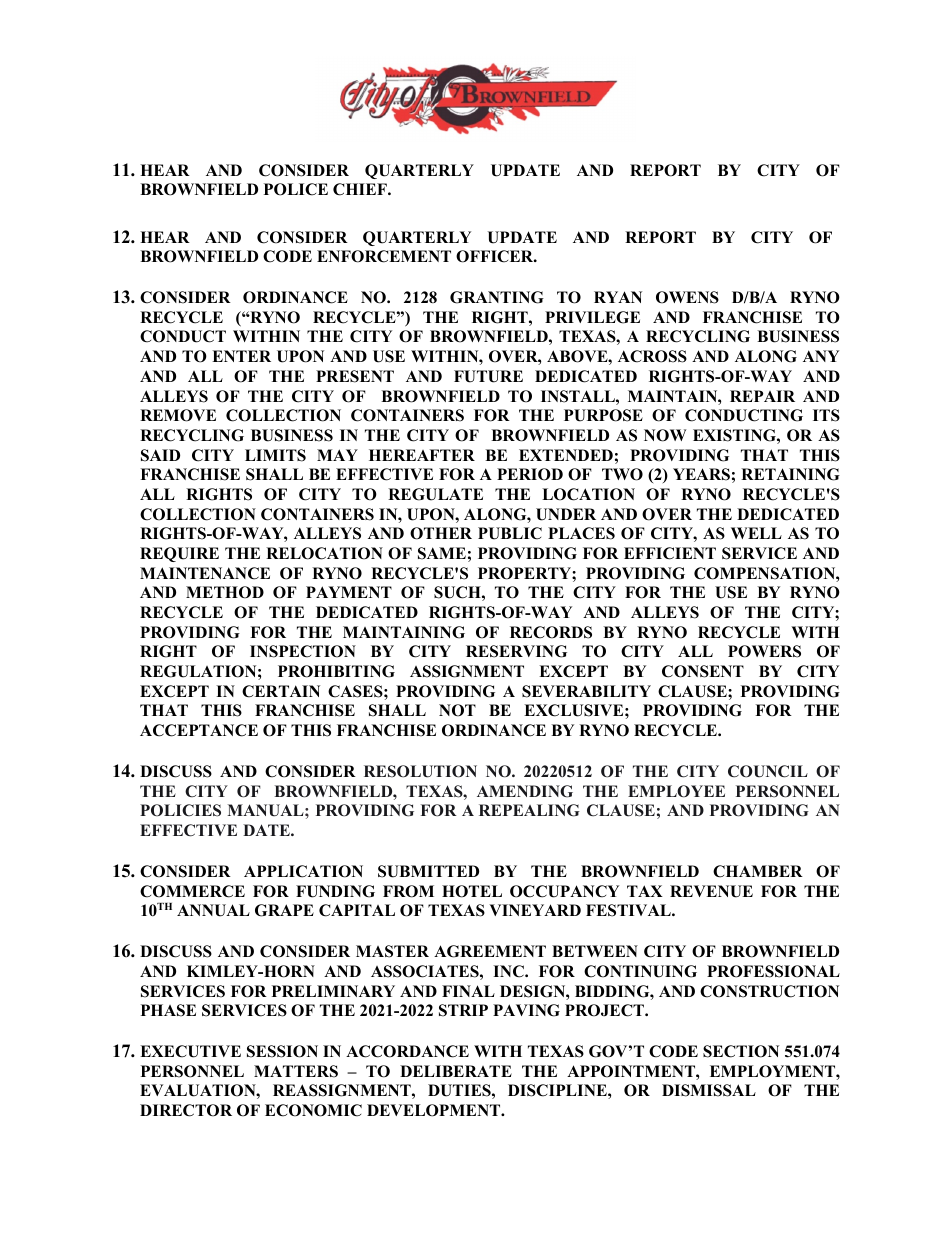  Describe the element at coordinates (275, 455) in the document. I see `LIMITS` at that location.
